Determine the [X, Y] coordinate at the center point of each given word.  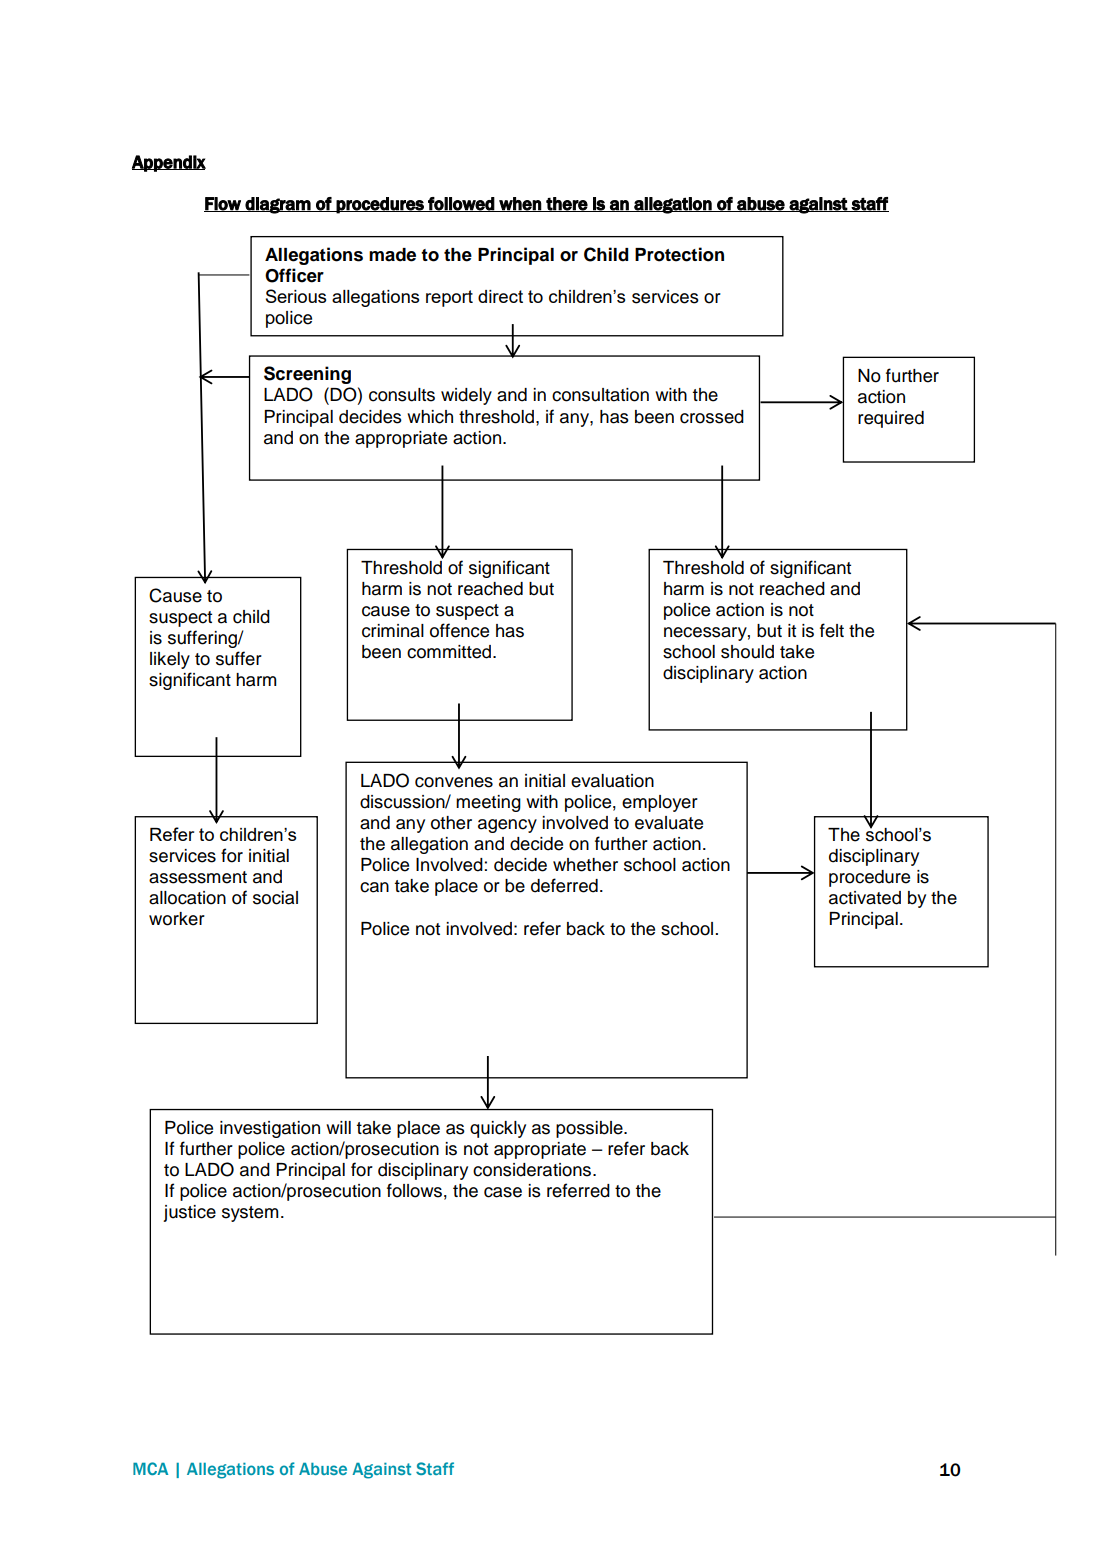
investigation [270, 1129]
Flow [223, 204]
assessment [198, 877]
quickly [498, 1129]
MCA [150, 1468]
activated [865, 898]
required [891, 419]
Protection [679, 254]
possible [590, 1129]
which [430, 417]
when [520, 204]
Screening [307, 375]
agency [507, 826]
